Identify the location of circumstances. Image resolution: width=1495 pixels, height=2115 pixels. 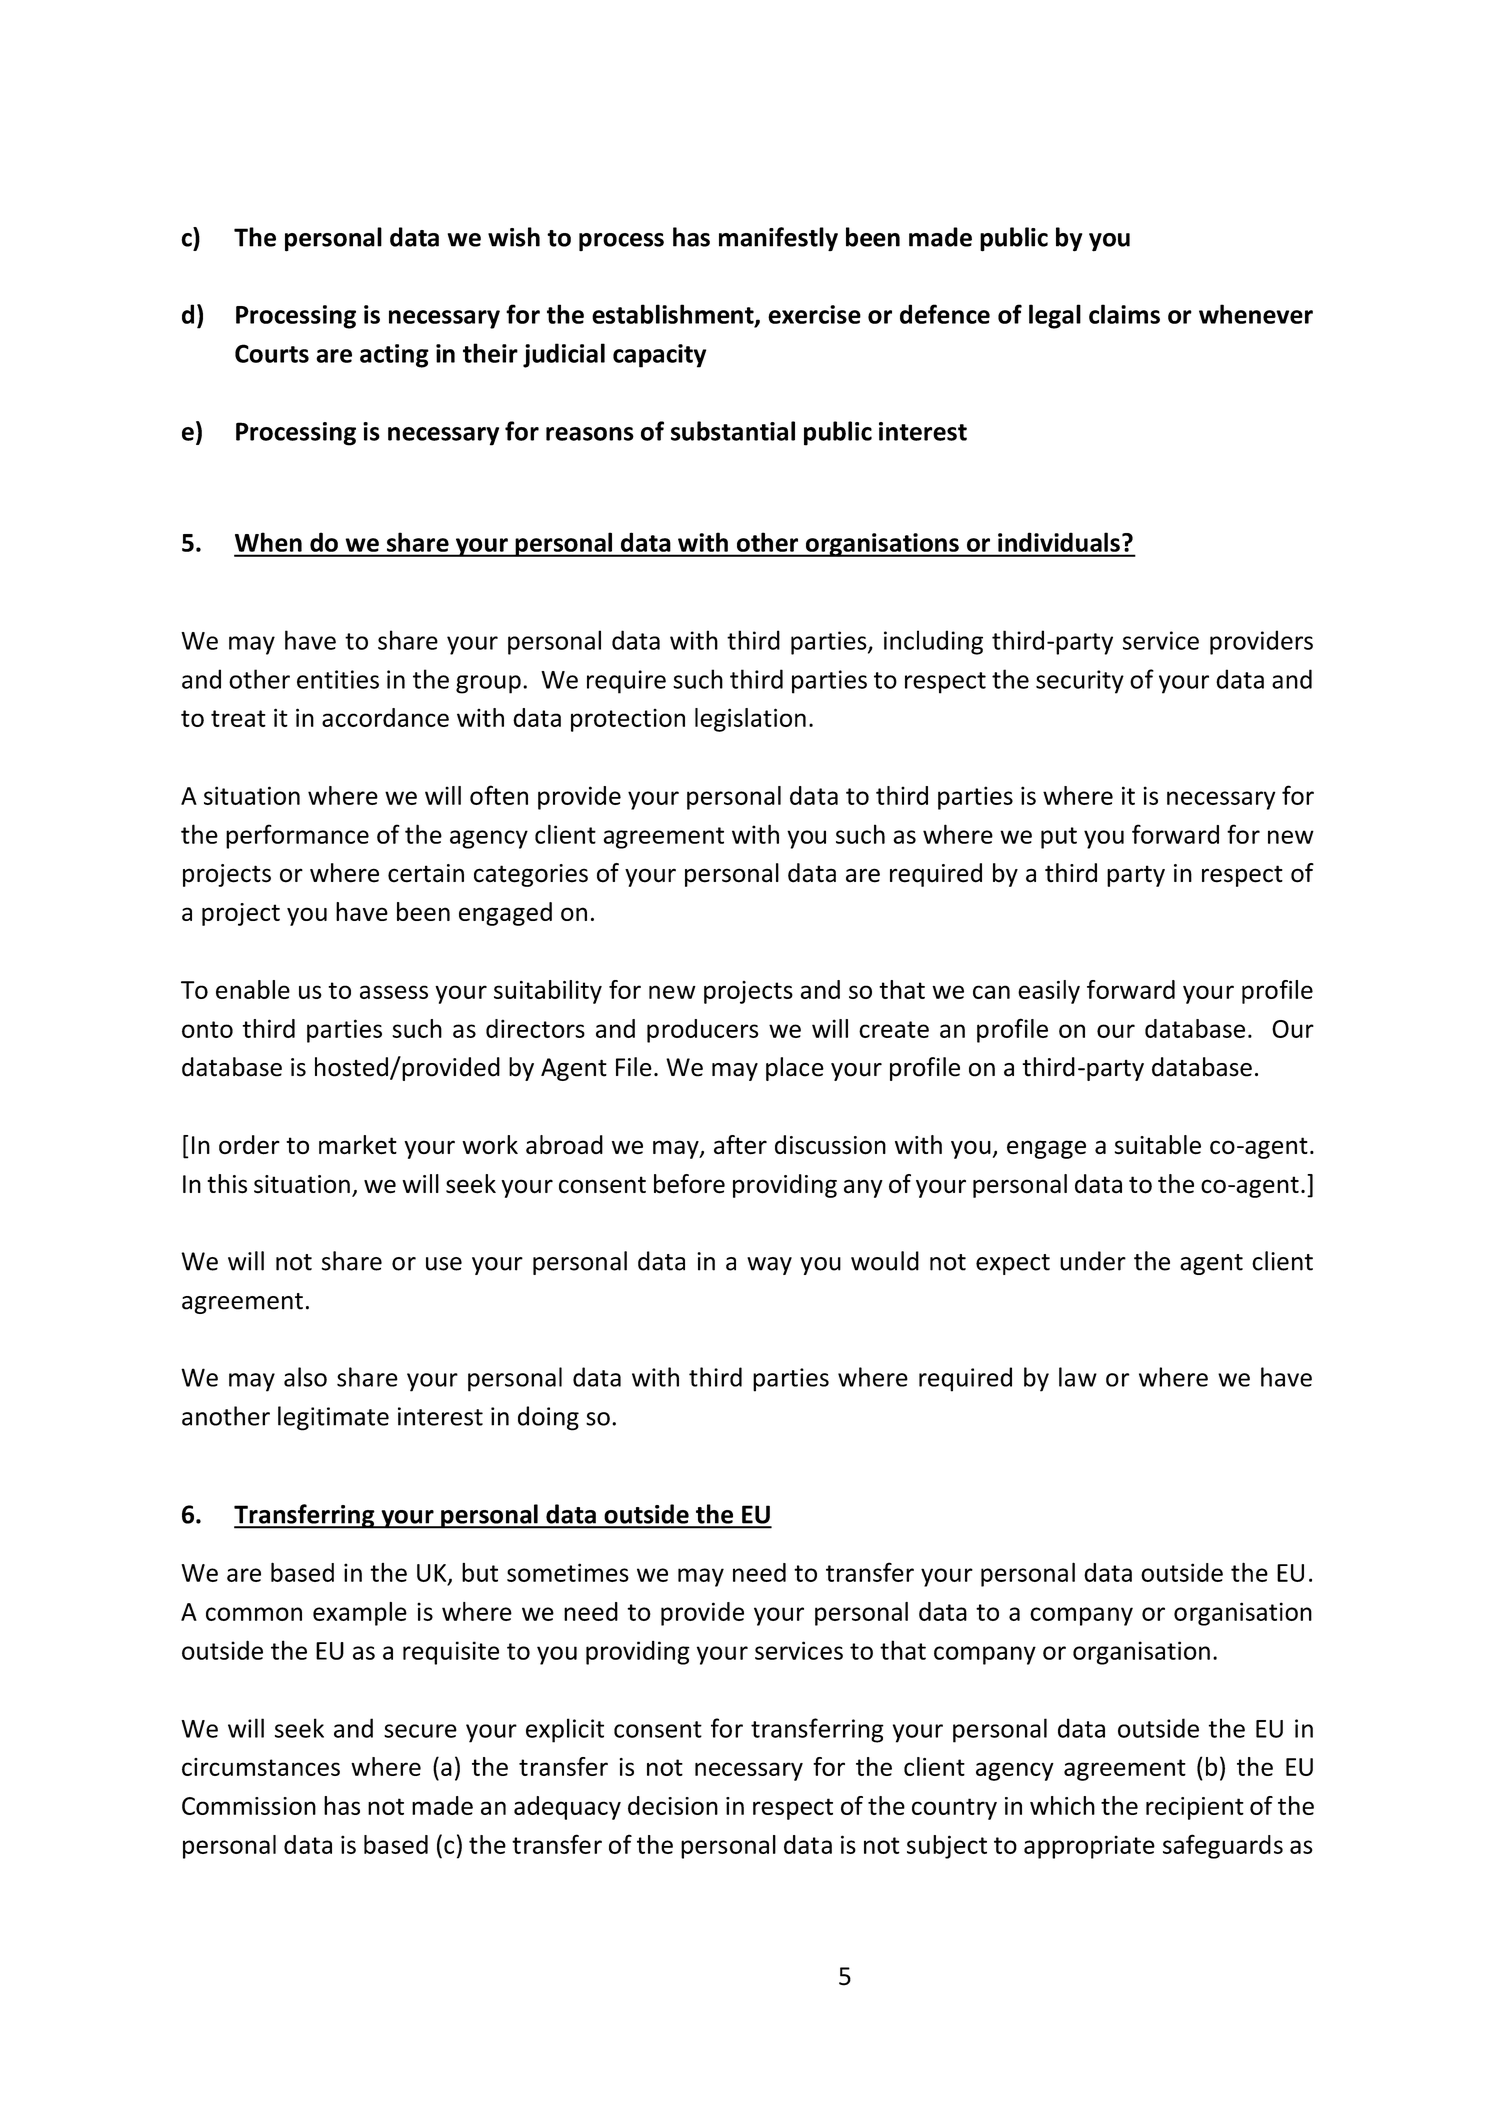
(261, 1767).
